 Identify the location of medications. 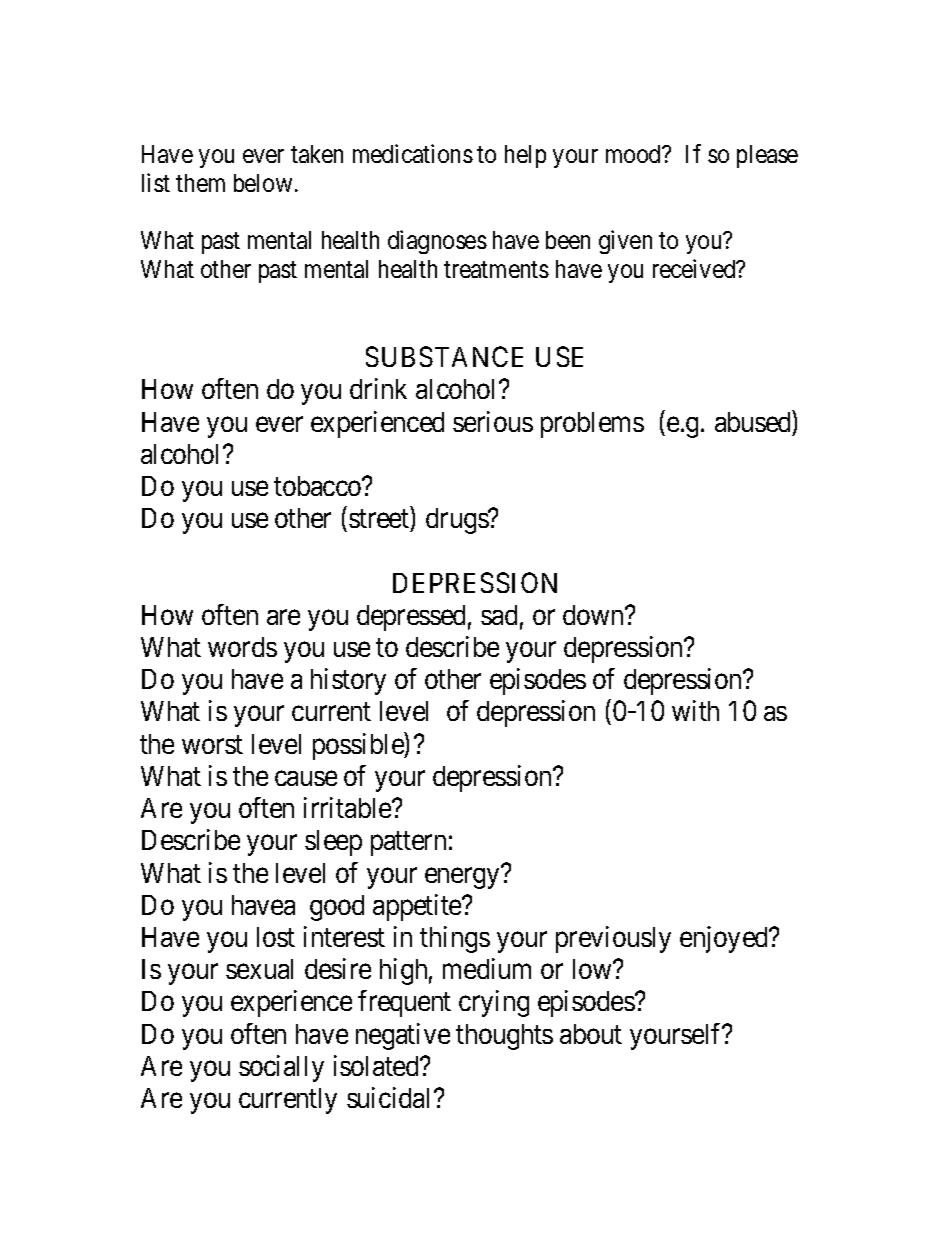
(413, 153).
